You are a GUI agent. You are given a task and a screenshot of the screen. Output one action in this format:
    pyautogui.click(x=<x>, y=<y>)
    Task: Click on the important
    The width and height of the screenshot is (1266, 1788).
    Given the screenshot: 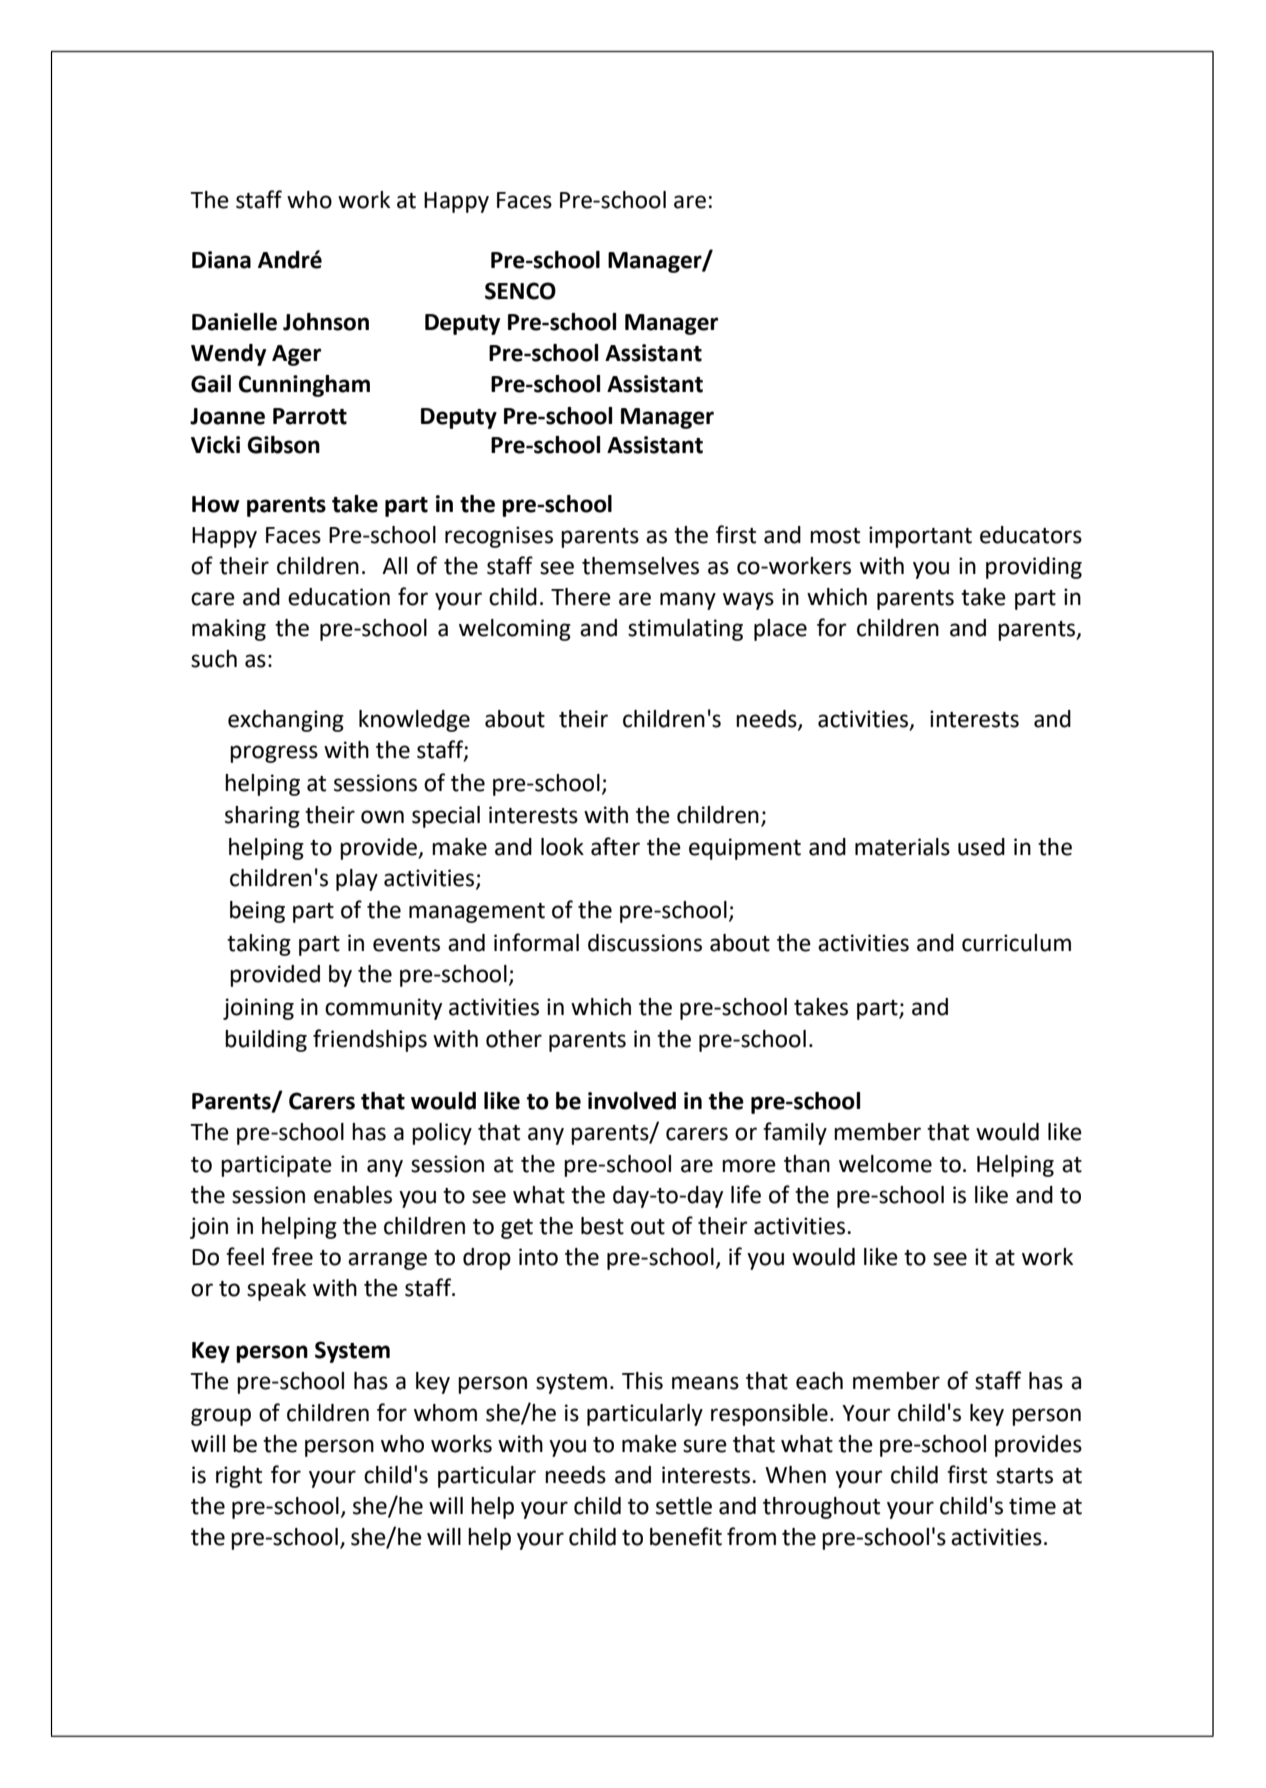 What is the action you would take?
    pyautogui.click(x=920, y=537)
